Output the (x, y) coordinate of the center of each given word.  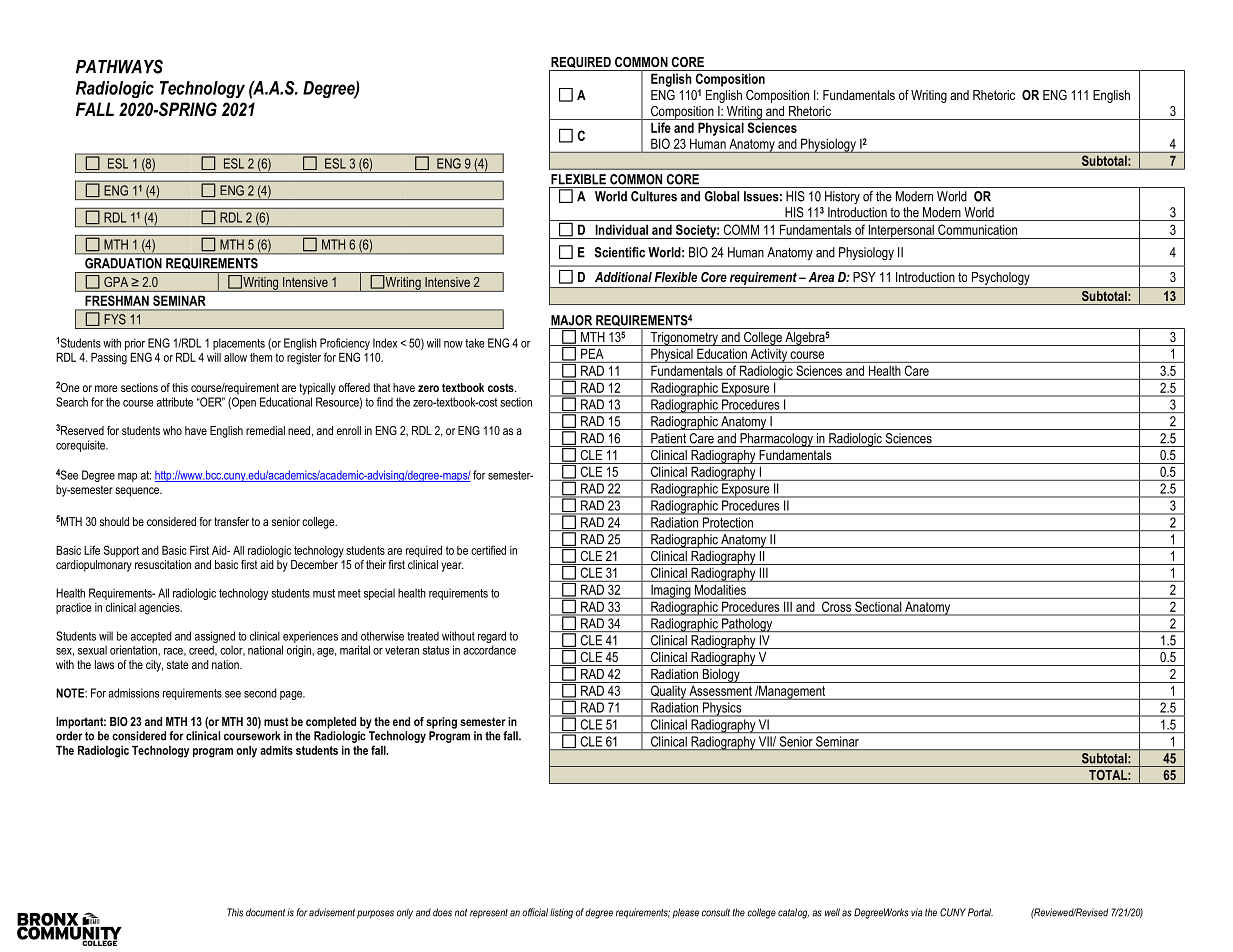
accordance (489, 650)
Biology (721, 676)
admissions (133, 693)
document (265, 912)
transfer (231, 521)
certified (488, 550)
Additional (623, 277)
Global (722, 196)
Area (821, 277)
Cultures (654, 196)
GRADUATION (123, 263)
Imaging (671, 592)
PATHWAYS (119, 66)
